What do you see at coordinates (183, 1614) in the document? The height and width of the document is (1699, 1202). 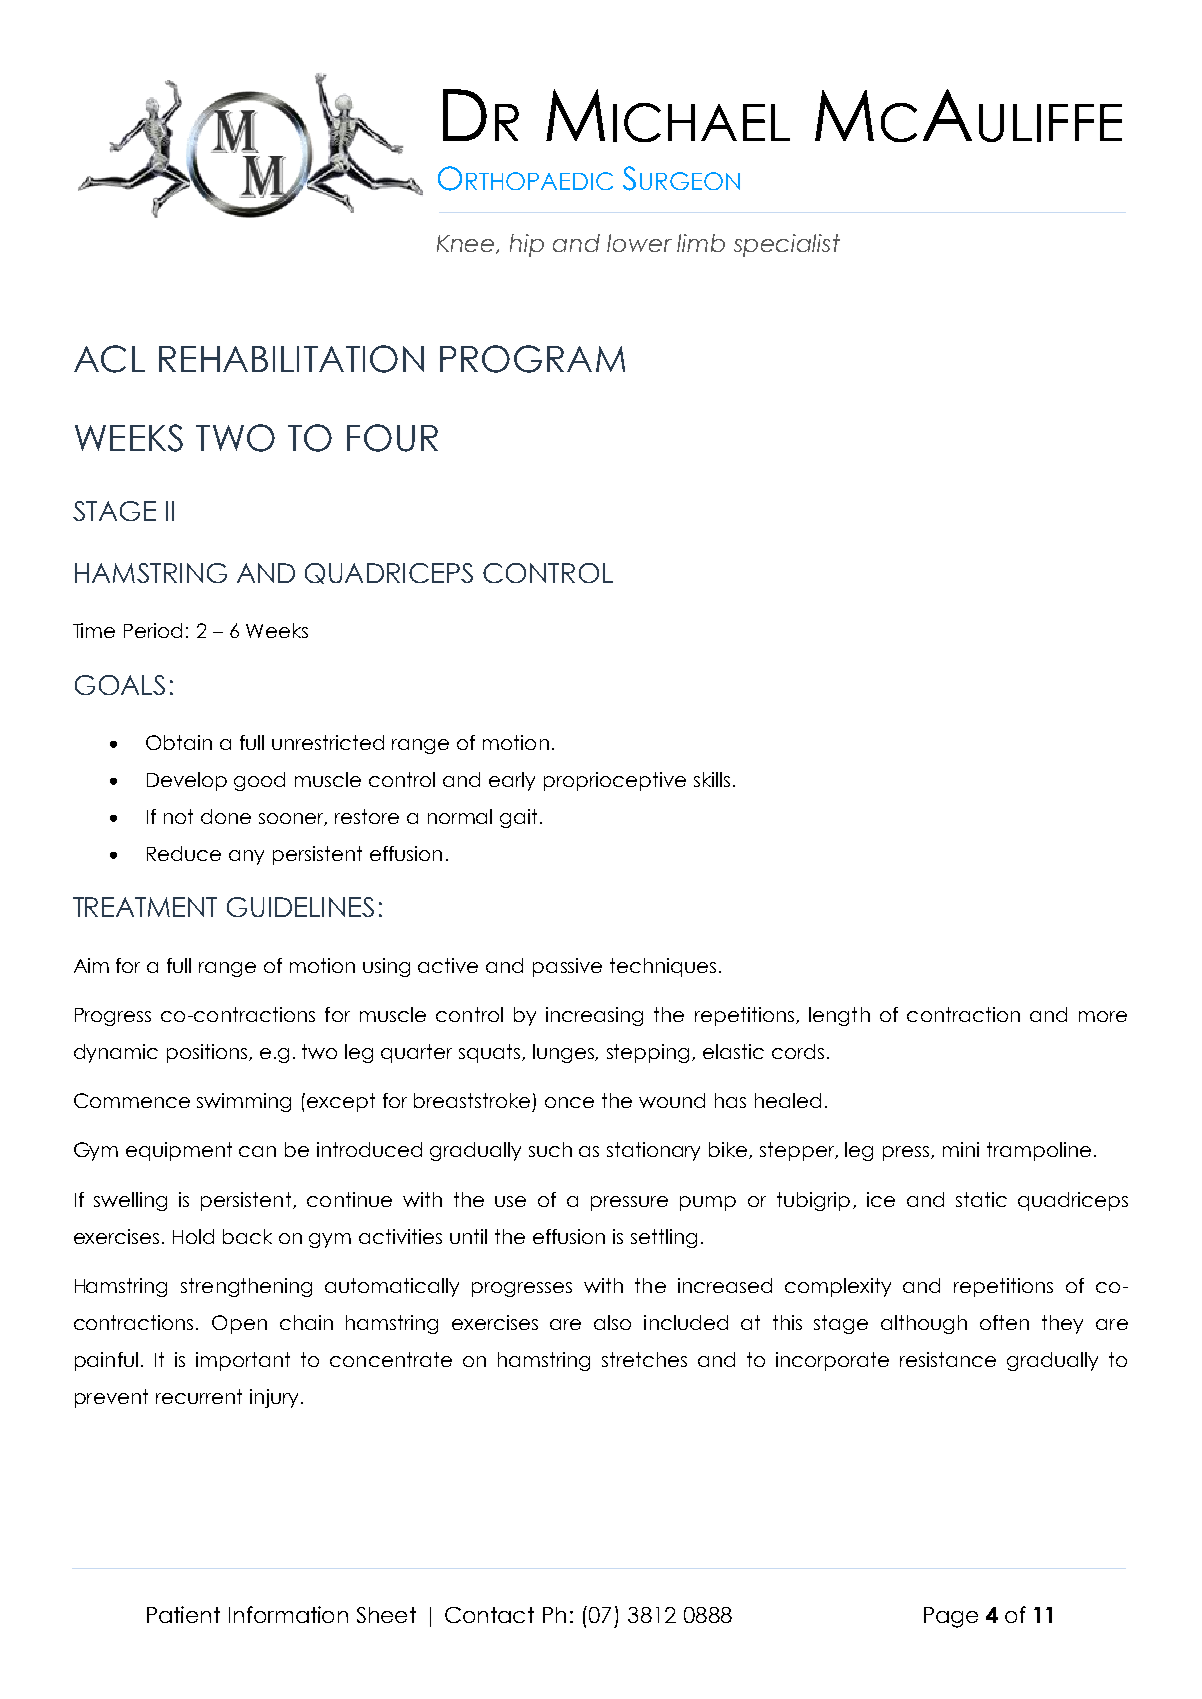 I see `Patient` at bounding box center [183, 1614].
